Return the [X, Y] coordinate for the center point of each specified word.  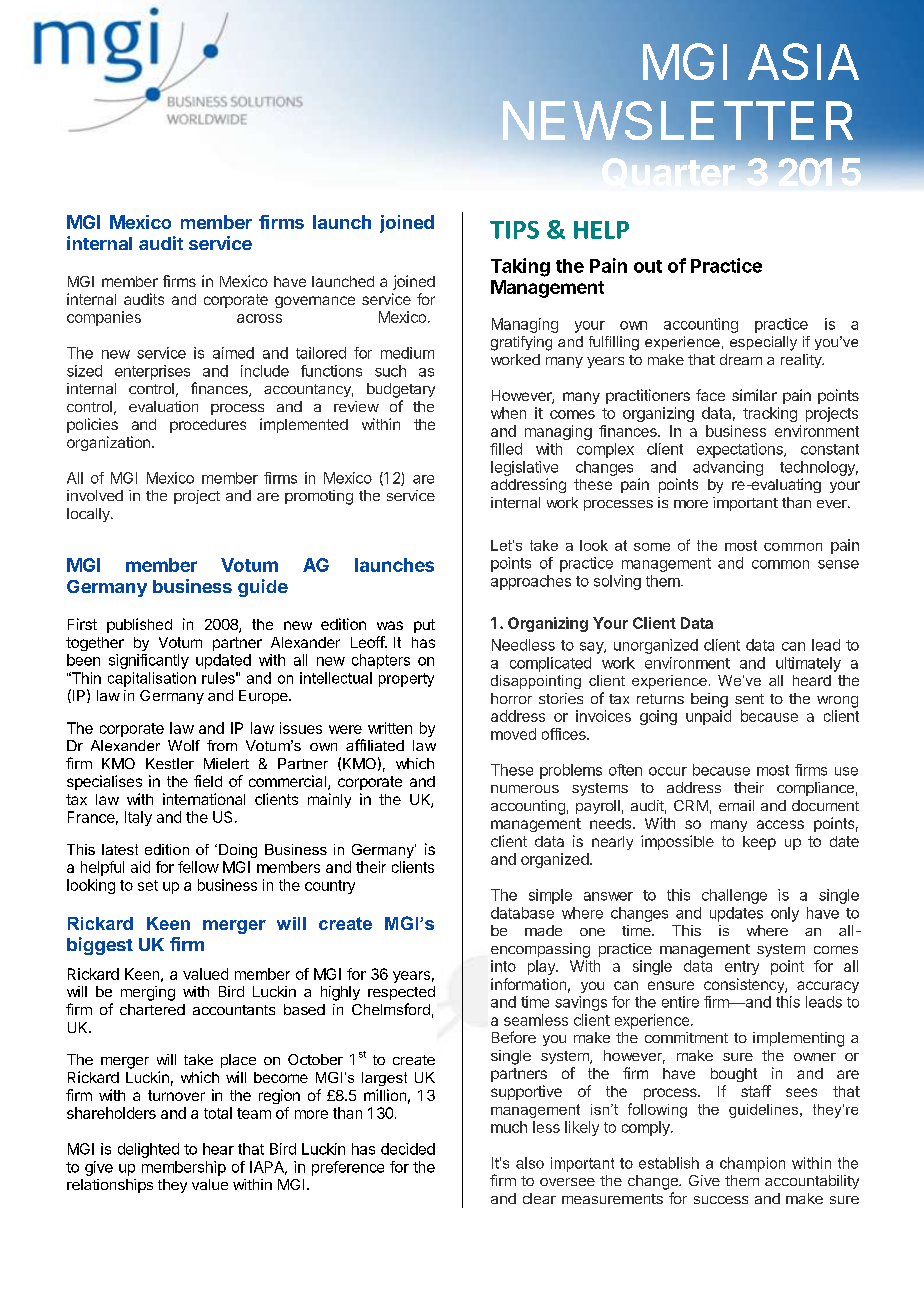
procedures [208, 426]
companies [104, 318]
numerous [525, 789]
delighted [148, 1150]
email [736, 805]
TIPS [514, 230]
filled [506, 449]
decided [408, 1149]
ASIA [803, 61]
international [204, 799]
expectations [741, 450]
